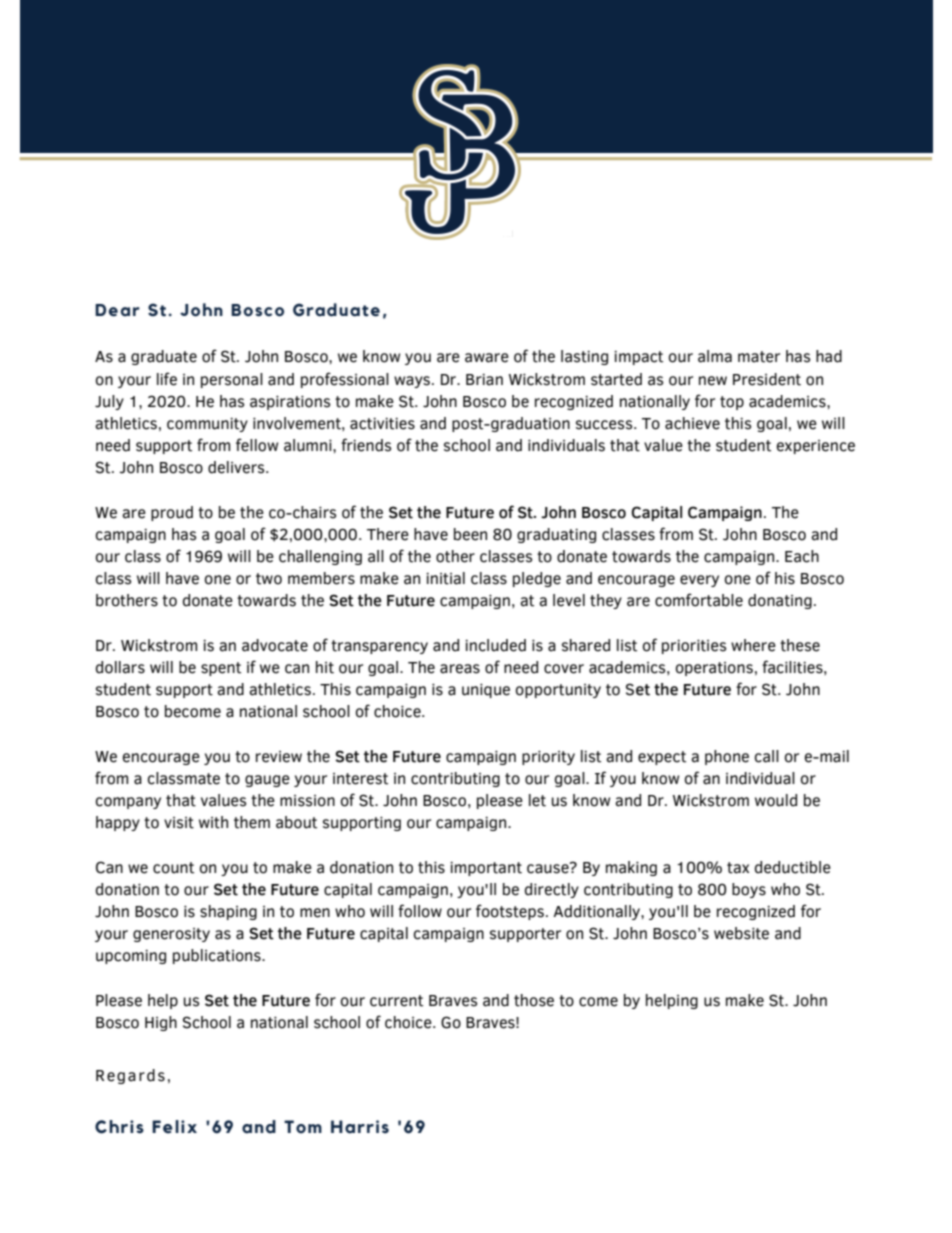 The width and height of the screenshot is (952, 1233). What do you see at coordinates (727, 757) in the screenshot?
I see `phone` at bounding box center [727, 757].
